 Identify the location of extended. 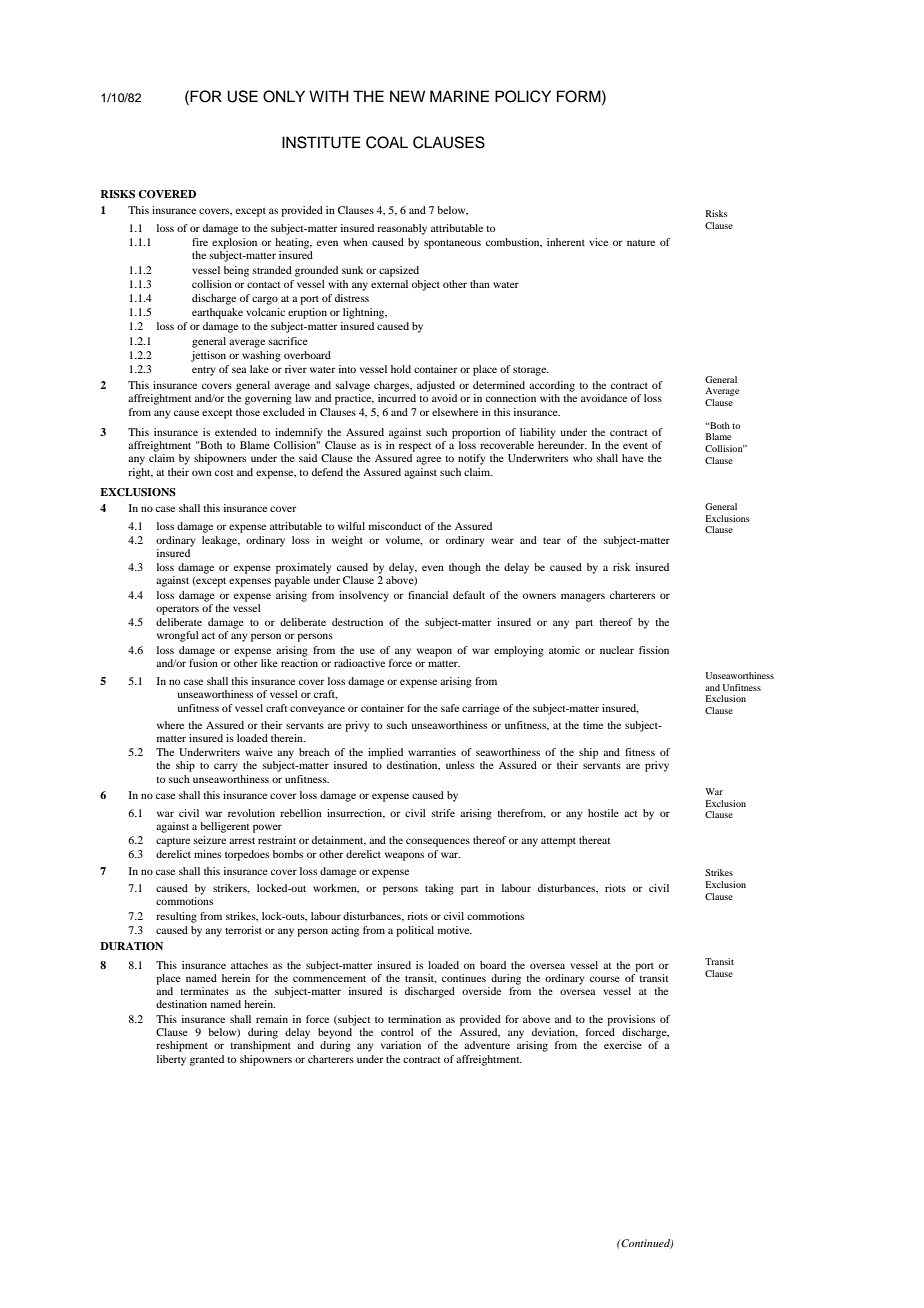
(236, 432).
